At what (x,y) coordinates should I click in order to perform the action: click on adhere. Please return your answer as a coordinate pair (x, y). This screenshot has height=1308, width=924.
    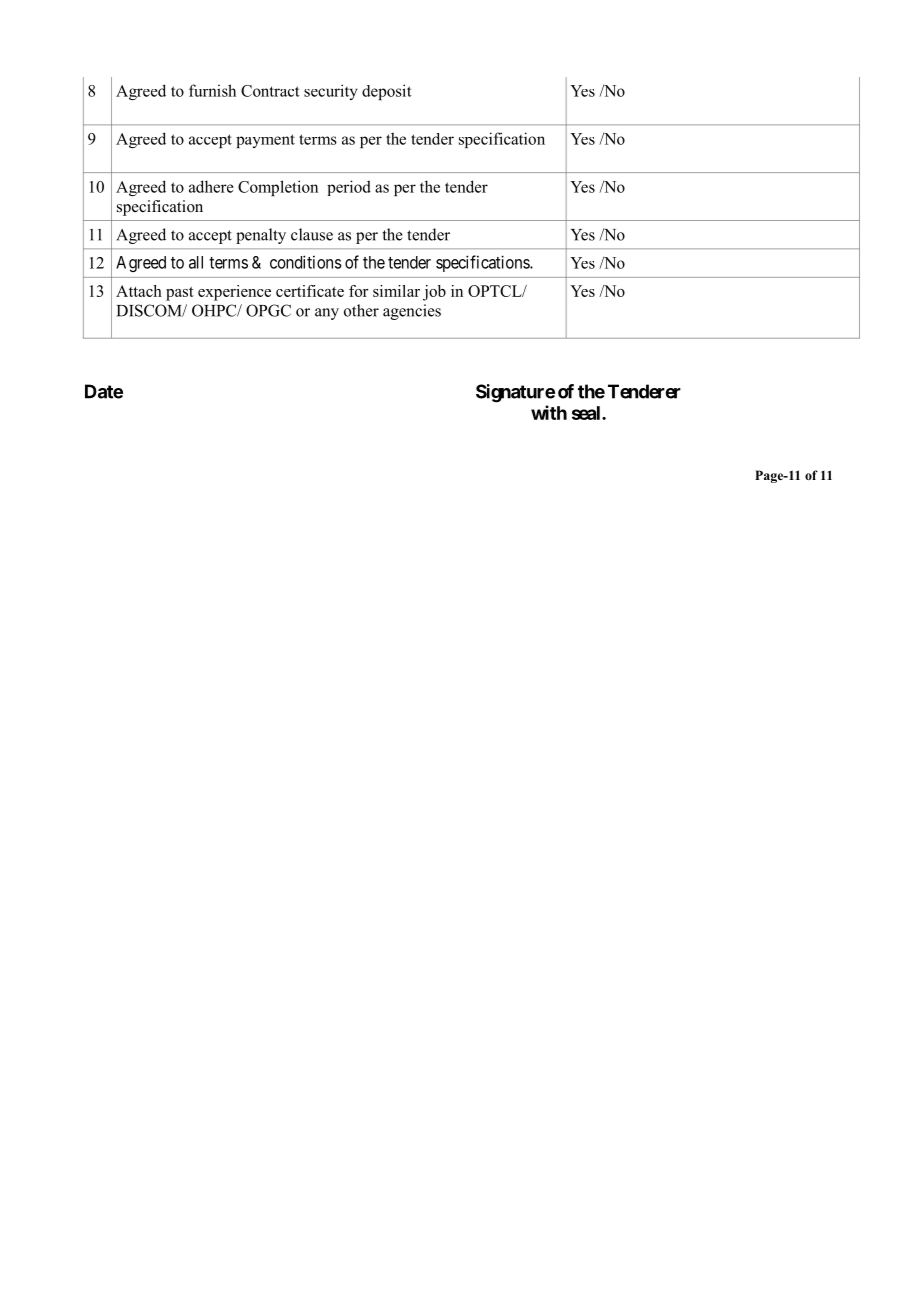
    Looking at the image, I should click on (211, 186).
